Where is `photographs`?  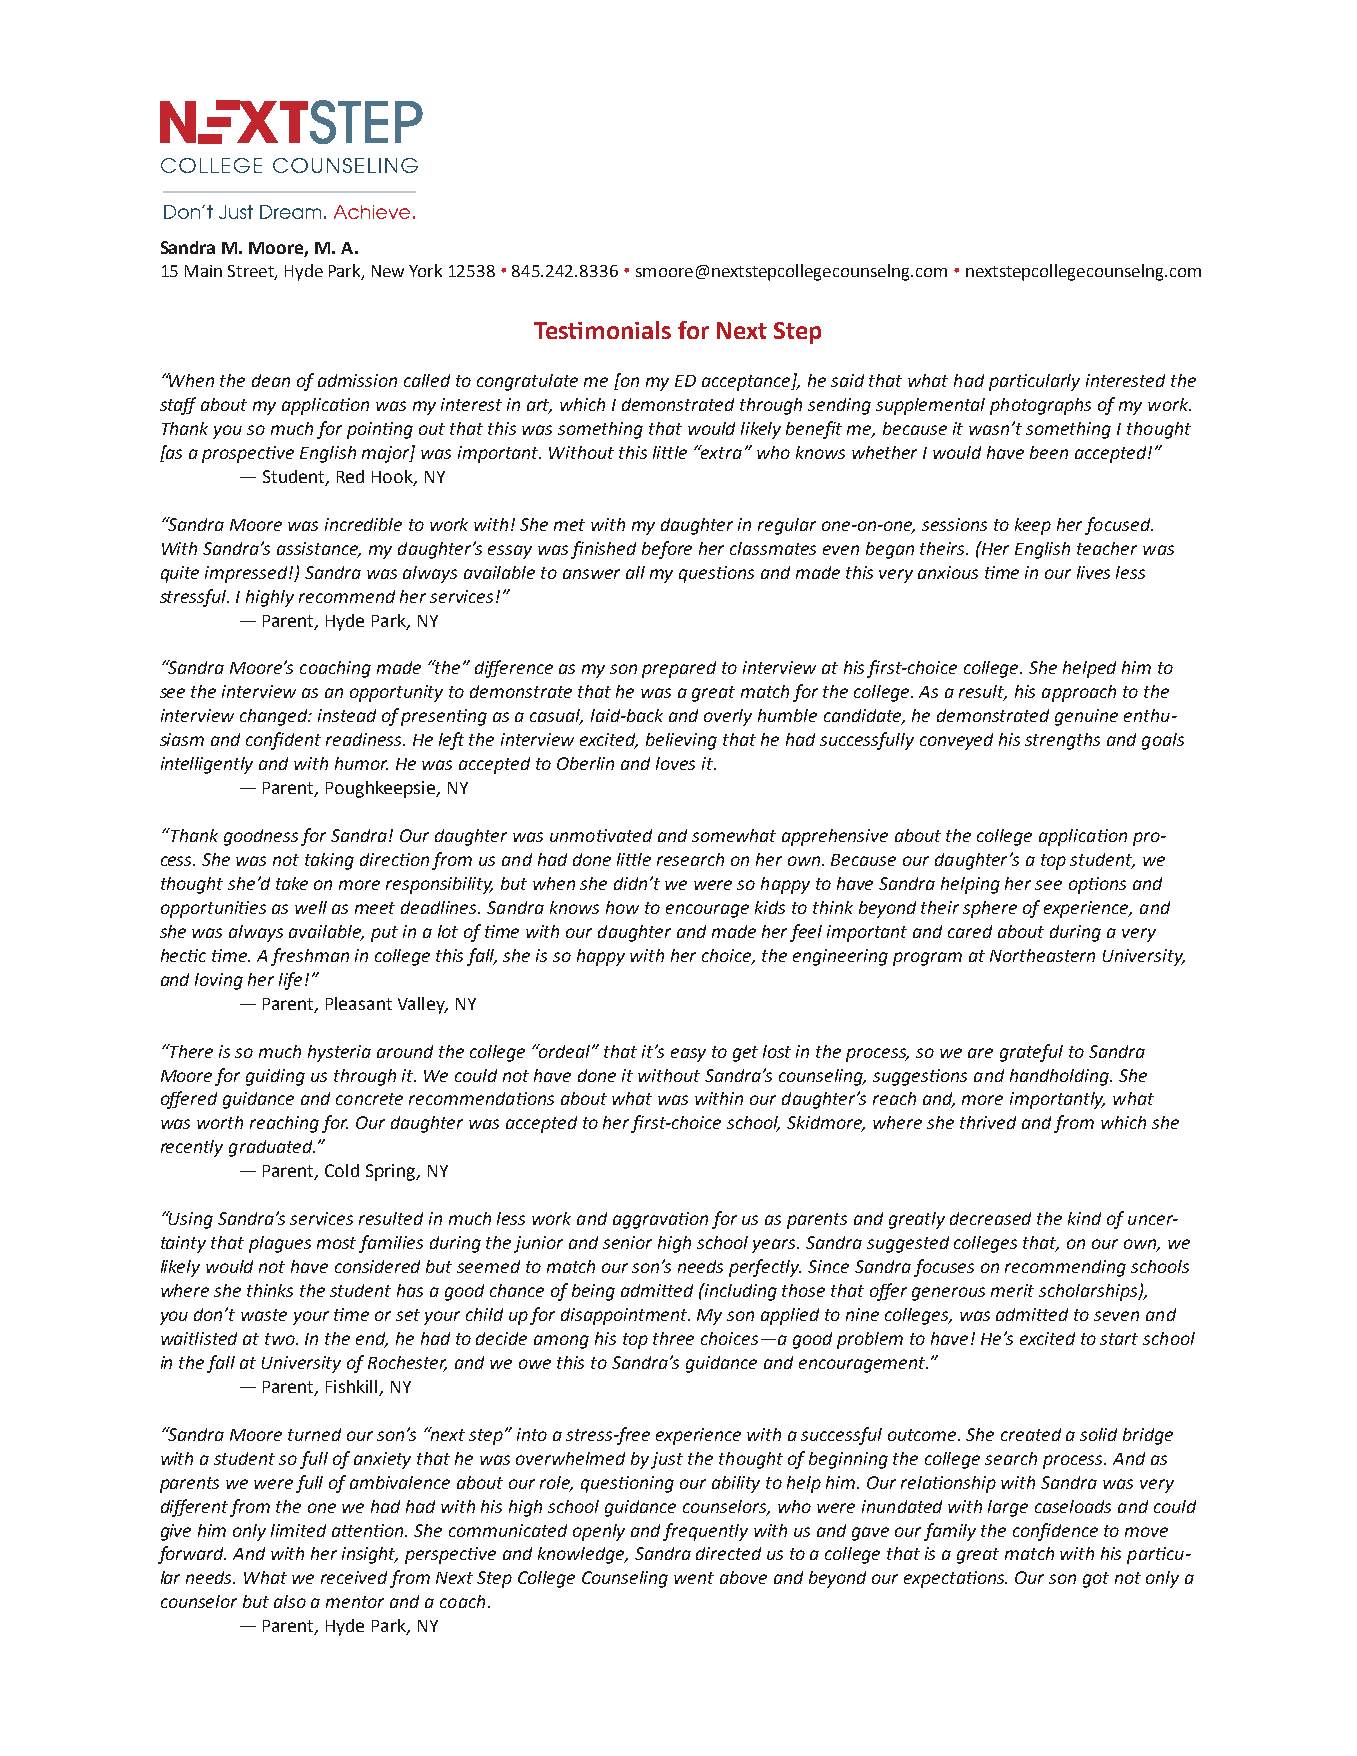
photographs is located at coordinates (1040, 406).
